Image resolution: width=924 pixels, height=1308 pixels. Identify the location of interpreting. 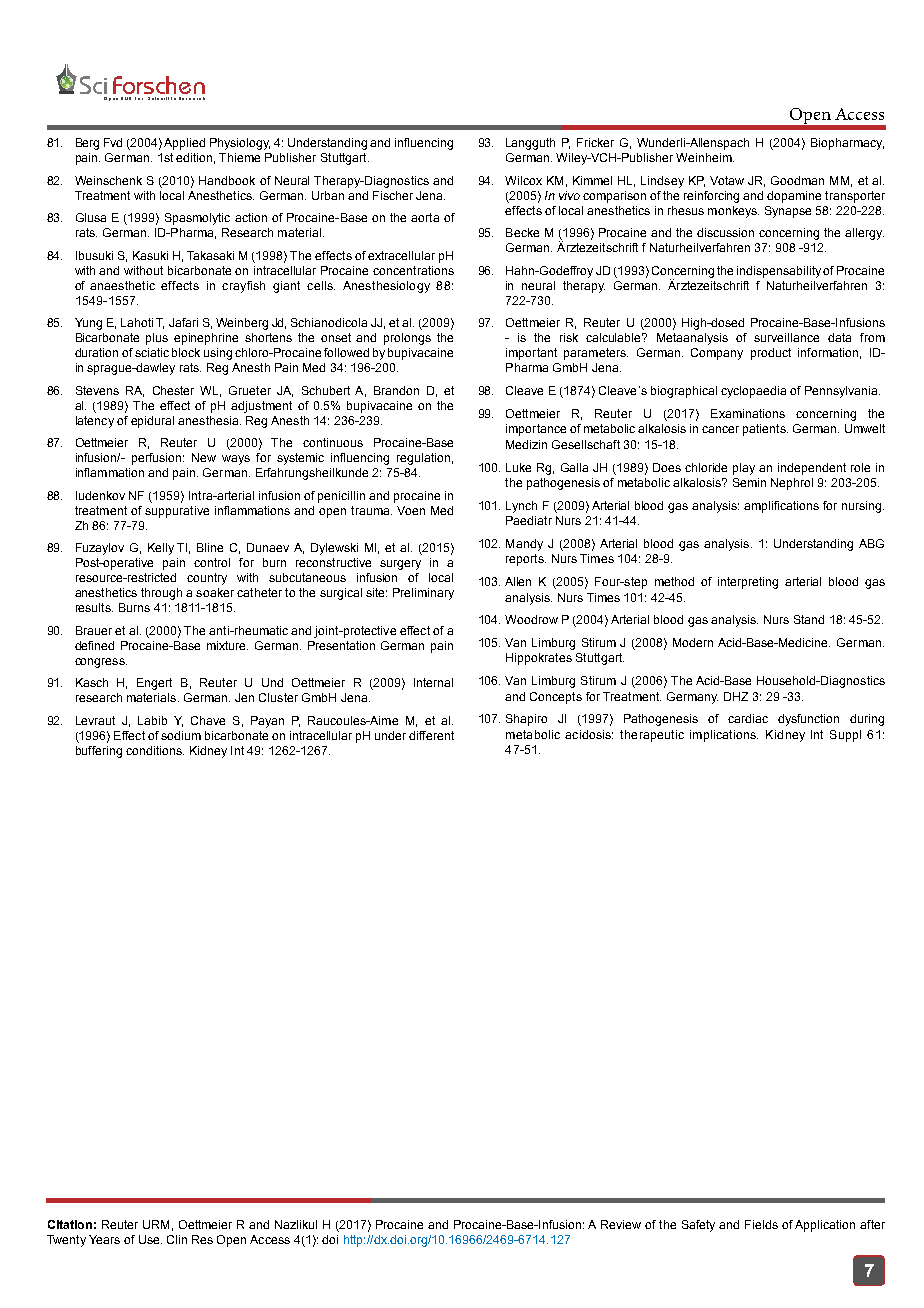
(748, 583).
